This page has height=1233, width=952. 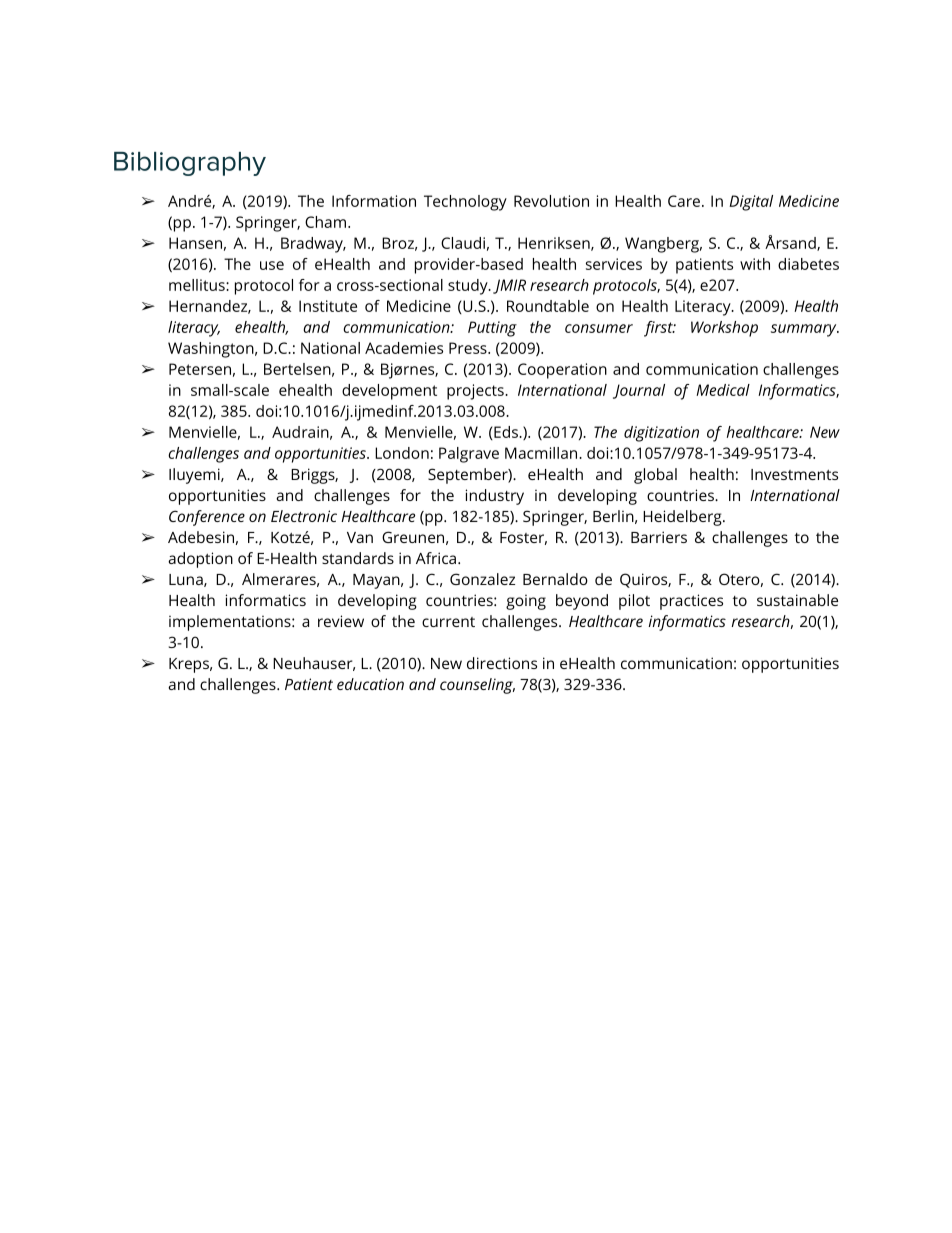 What do you see at coordinates (370, 684) in the page?
I see `education` at bounding box center [370, 684].
